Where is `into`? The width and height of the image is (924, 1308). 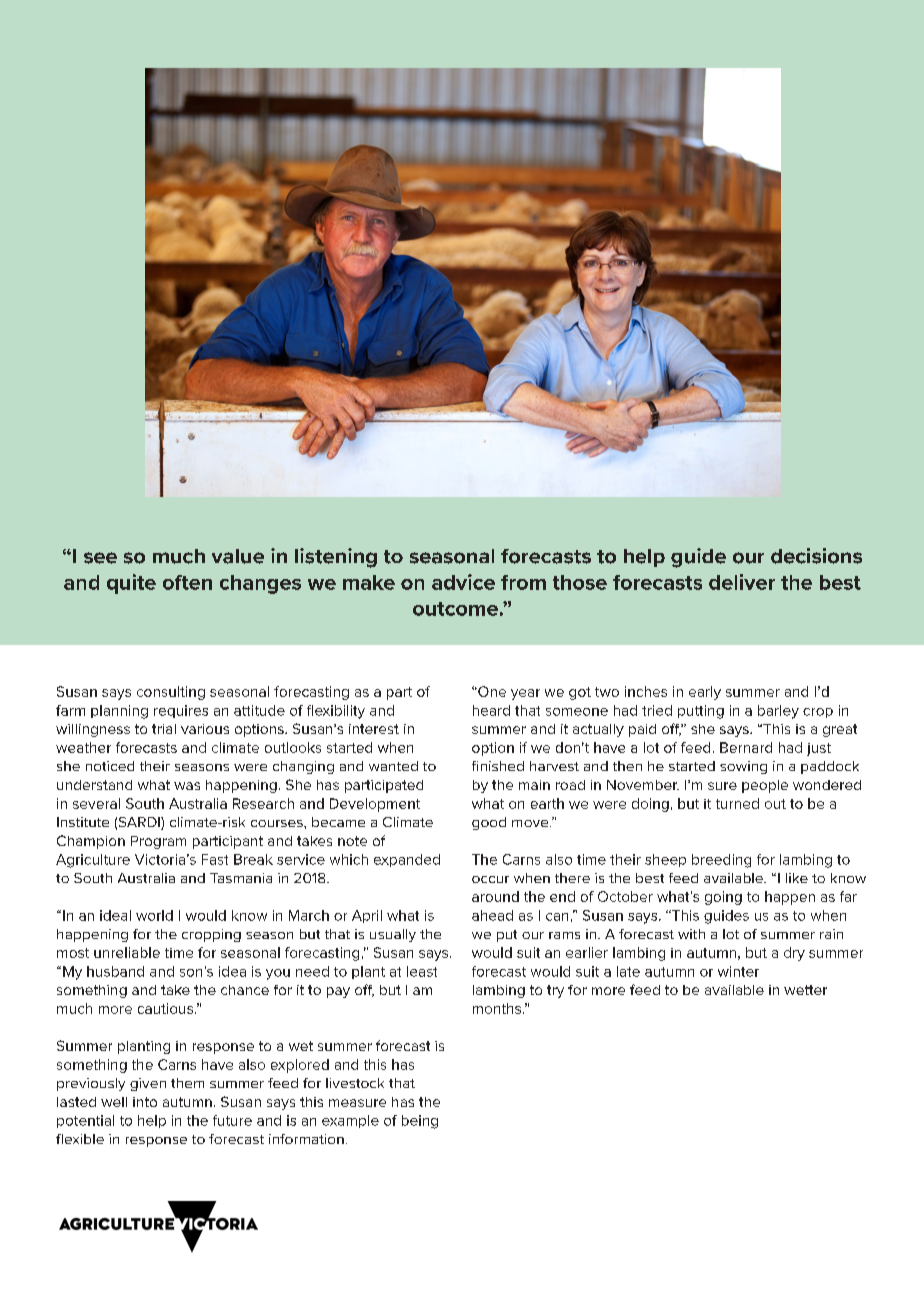
into is located at coordinates (145, 1102).
